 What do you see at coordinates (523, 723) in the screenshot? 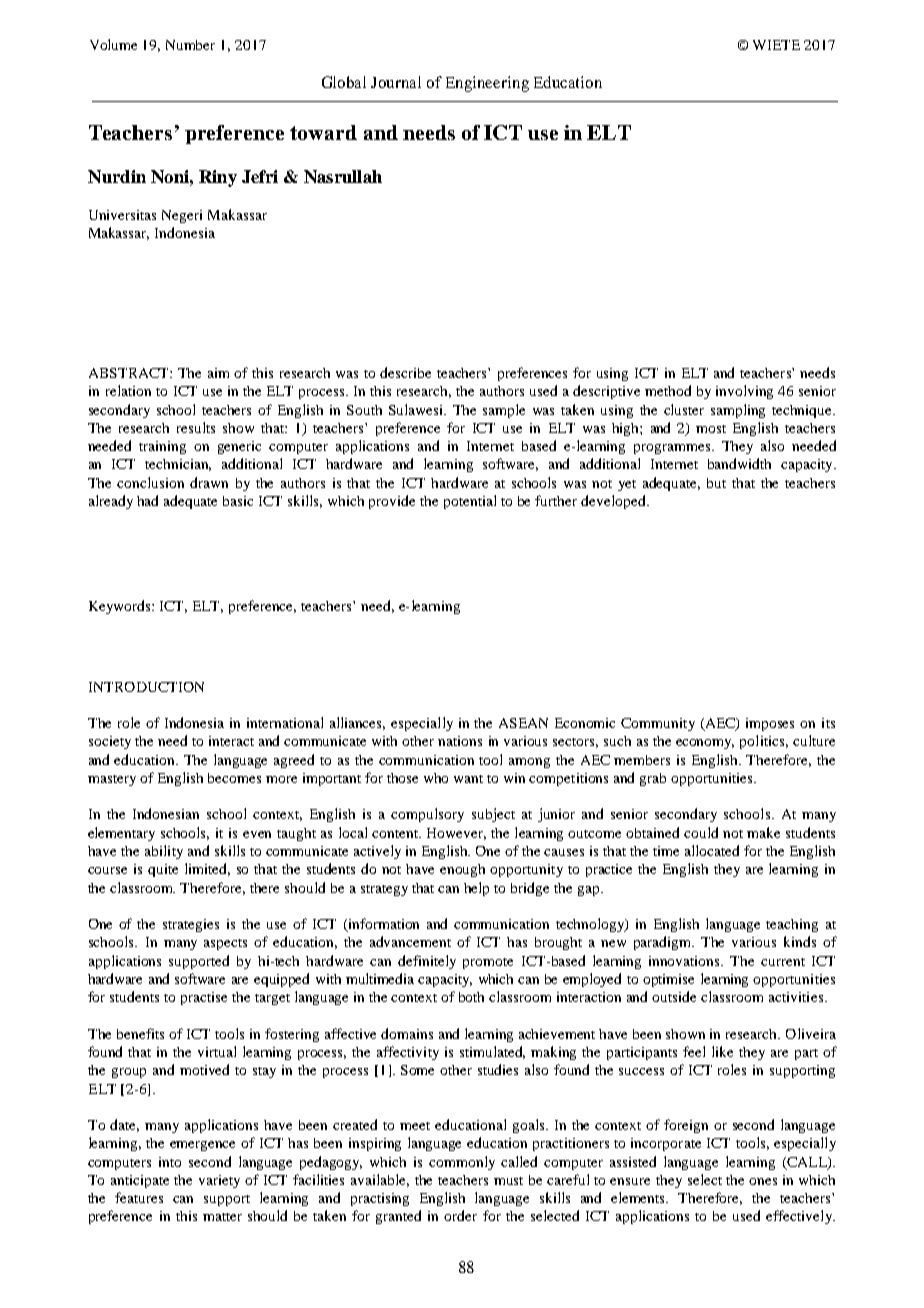
I see `ASEAN` at bounding box center [523, 723].
